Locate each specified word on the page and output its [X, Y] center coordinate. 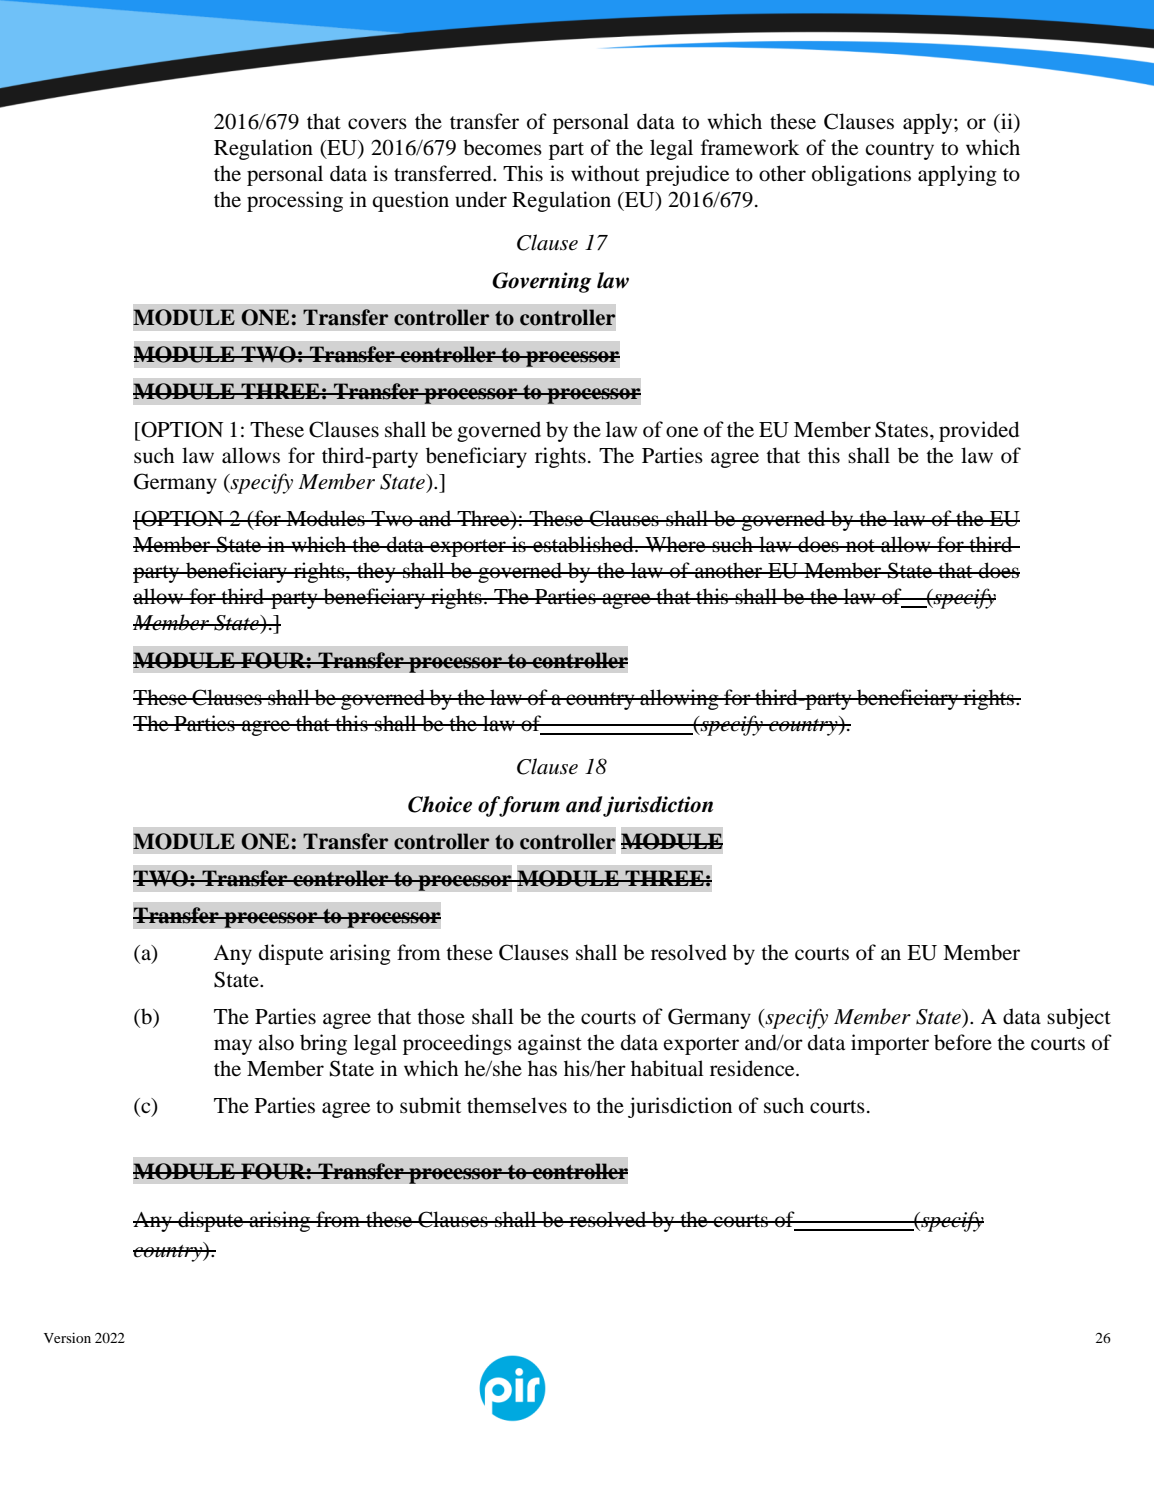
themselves [517, 1105]
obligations [861, 175]
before [963, 1042]
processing [295, 201]
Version [67, 1337]
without [605, 173]
